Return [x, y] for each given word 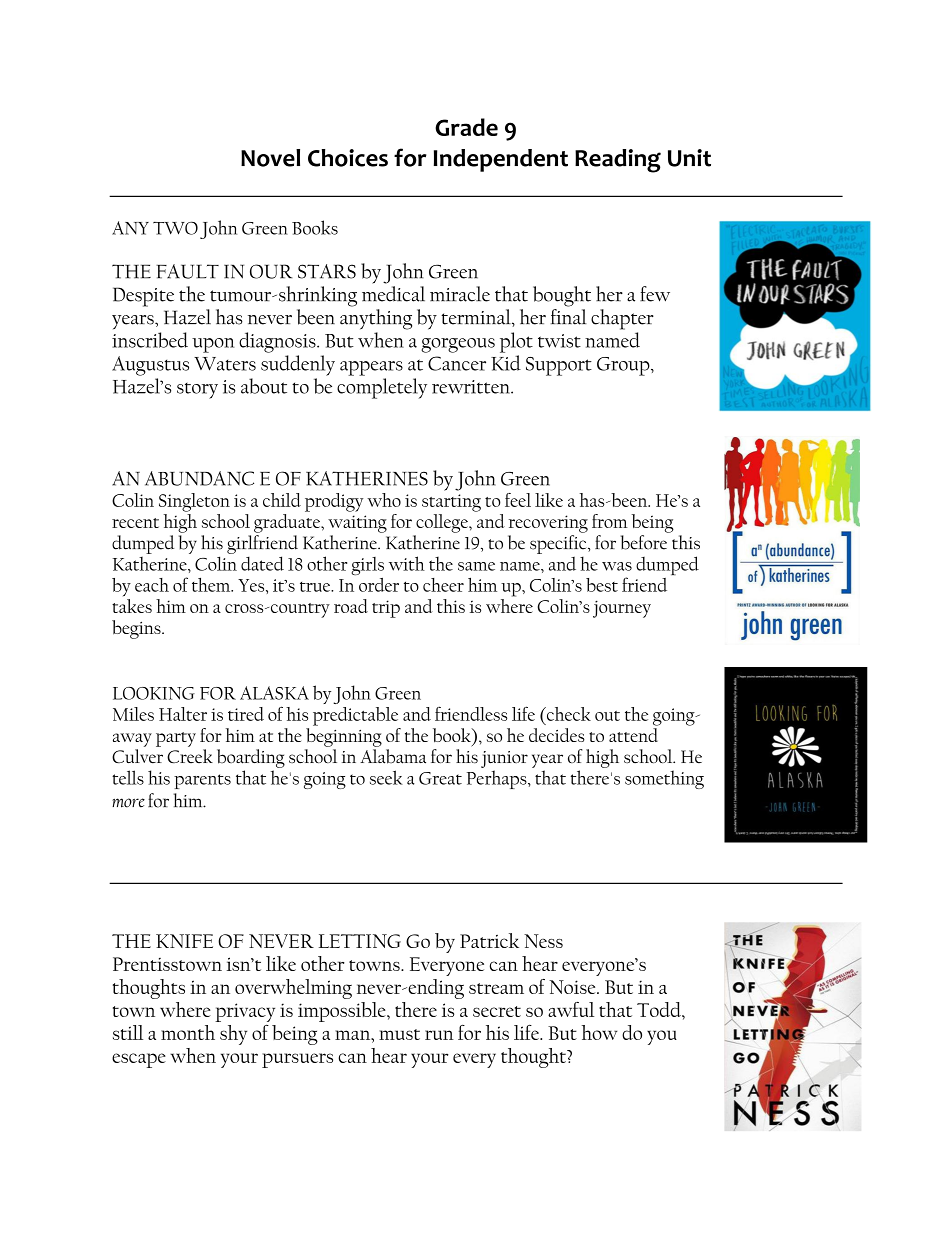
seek [386, 777]
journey [622, 609]
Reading [618, 161]
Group [624, 366]
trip [386, 609]
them [212, 585]
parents [202, 781]
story [197, 391]
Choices [348, 158]
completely [382, 388]
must [399, 1034]
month [188, 1032]
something [664, 779]
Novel [270, 158]
